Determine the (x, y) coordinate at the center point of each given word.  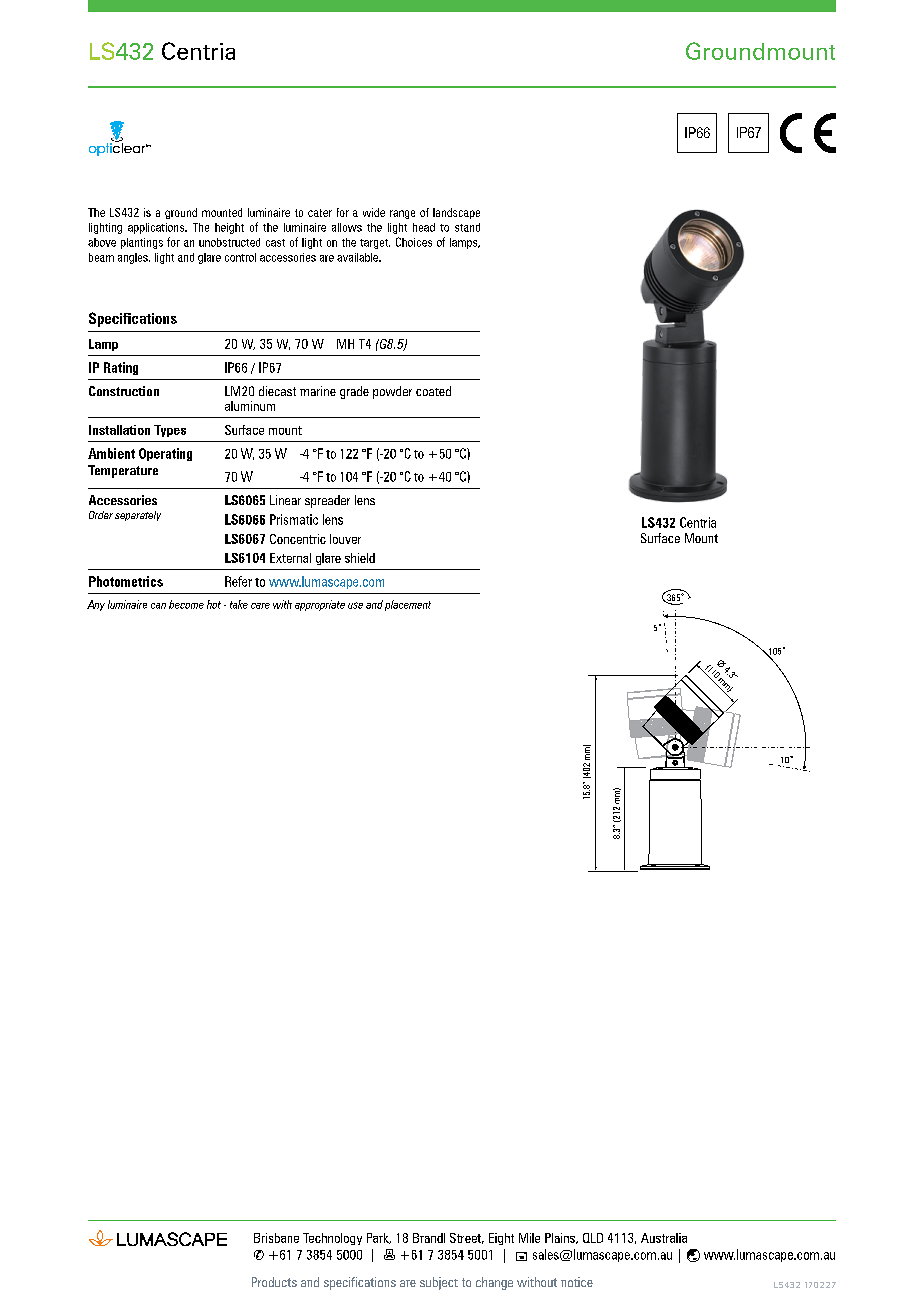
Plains (561, 1238)
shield (360, 558)
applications (157, 228)
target (375, 244)
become (186, 604)
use (355, 605)
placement (408, 605)
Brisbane (276, 1238)
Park (379, 1238)
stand (467, 227)
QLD (593, 1238)
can (158, 606)
